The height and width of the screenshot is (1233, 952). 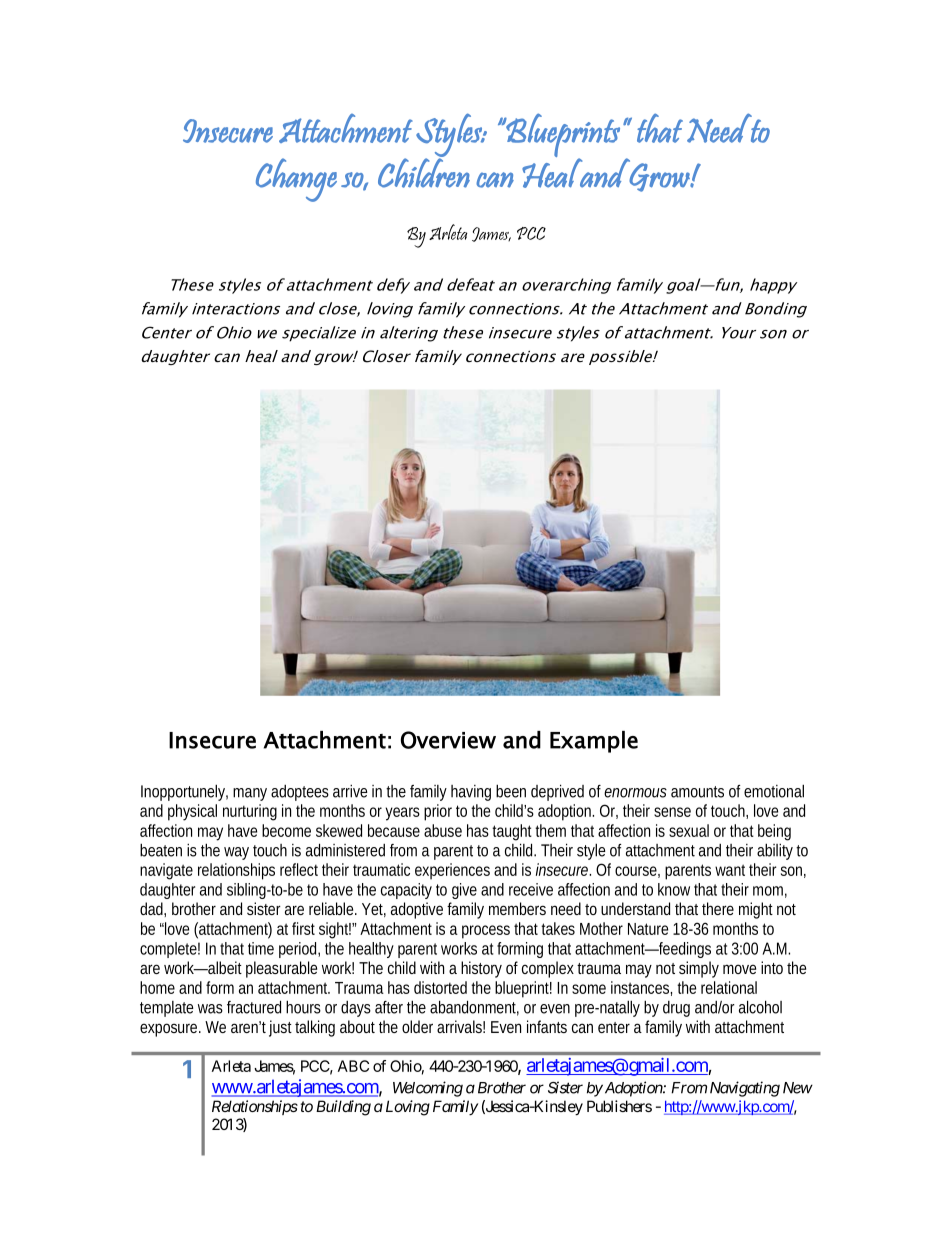 What do you see at coordinates (250, 794) in the screenshot?
I see `many` at bounding box center [250, 794].
